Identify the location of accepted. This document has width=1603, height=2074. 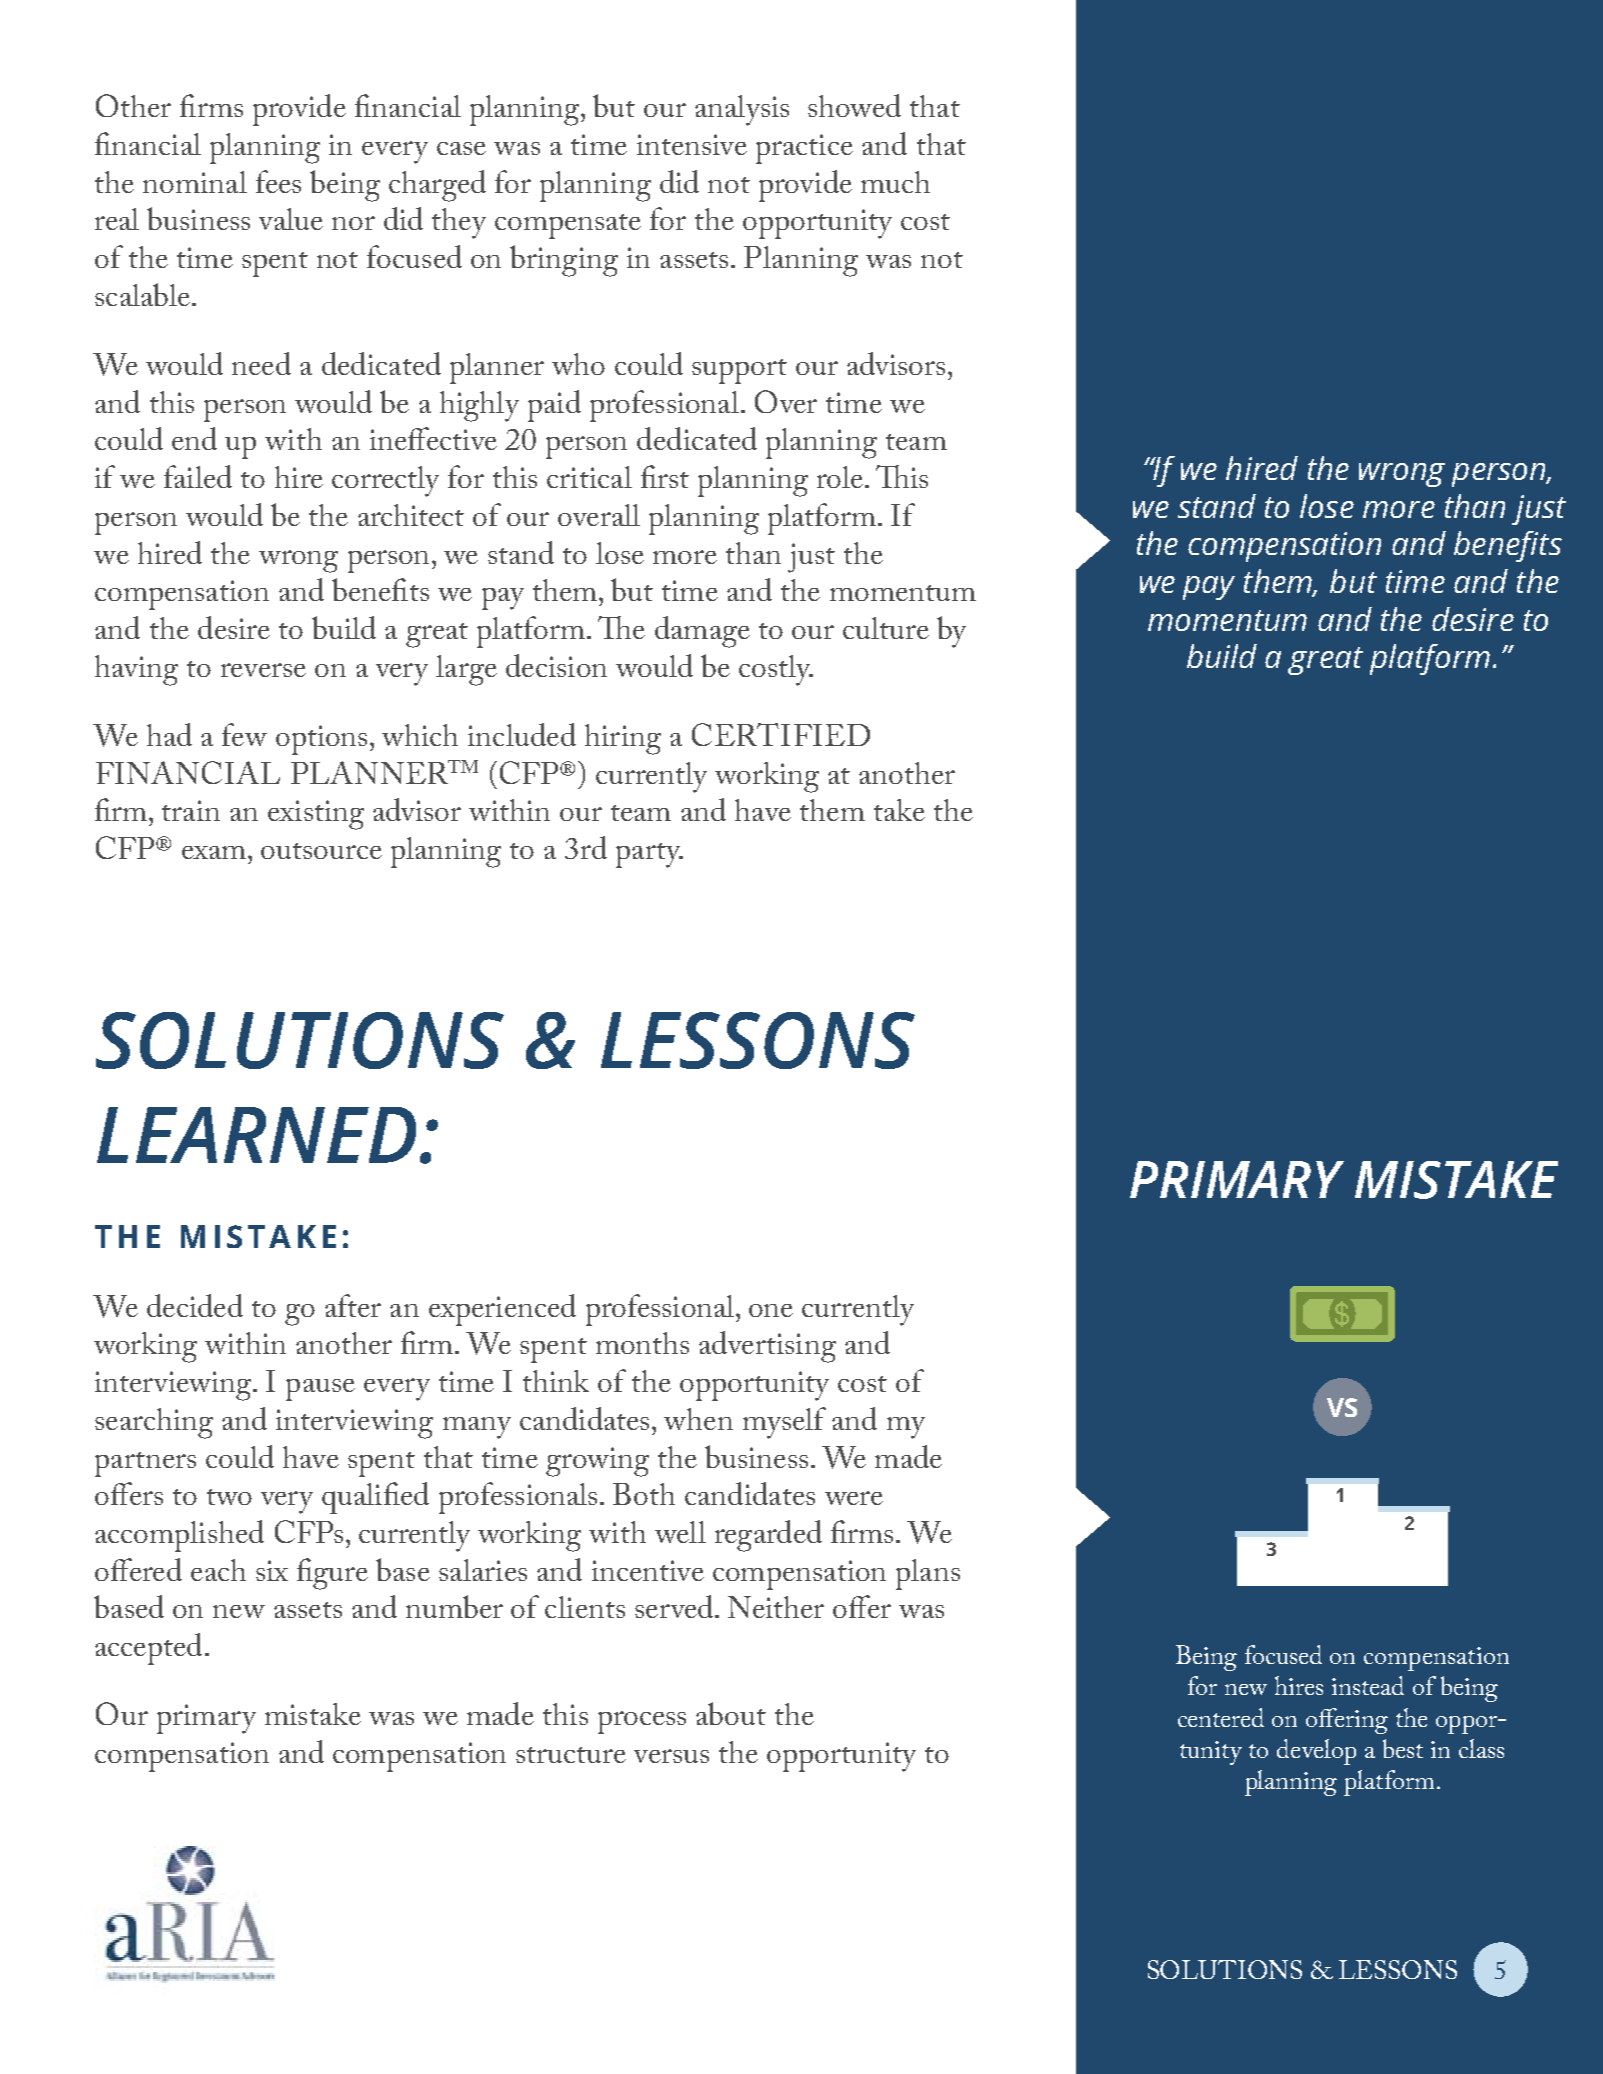
(148, 1649).
